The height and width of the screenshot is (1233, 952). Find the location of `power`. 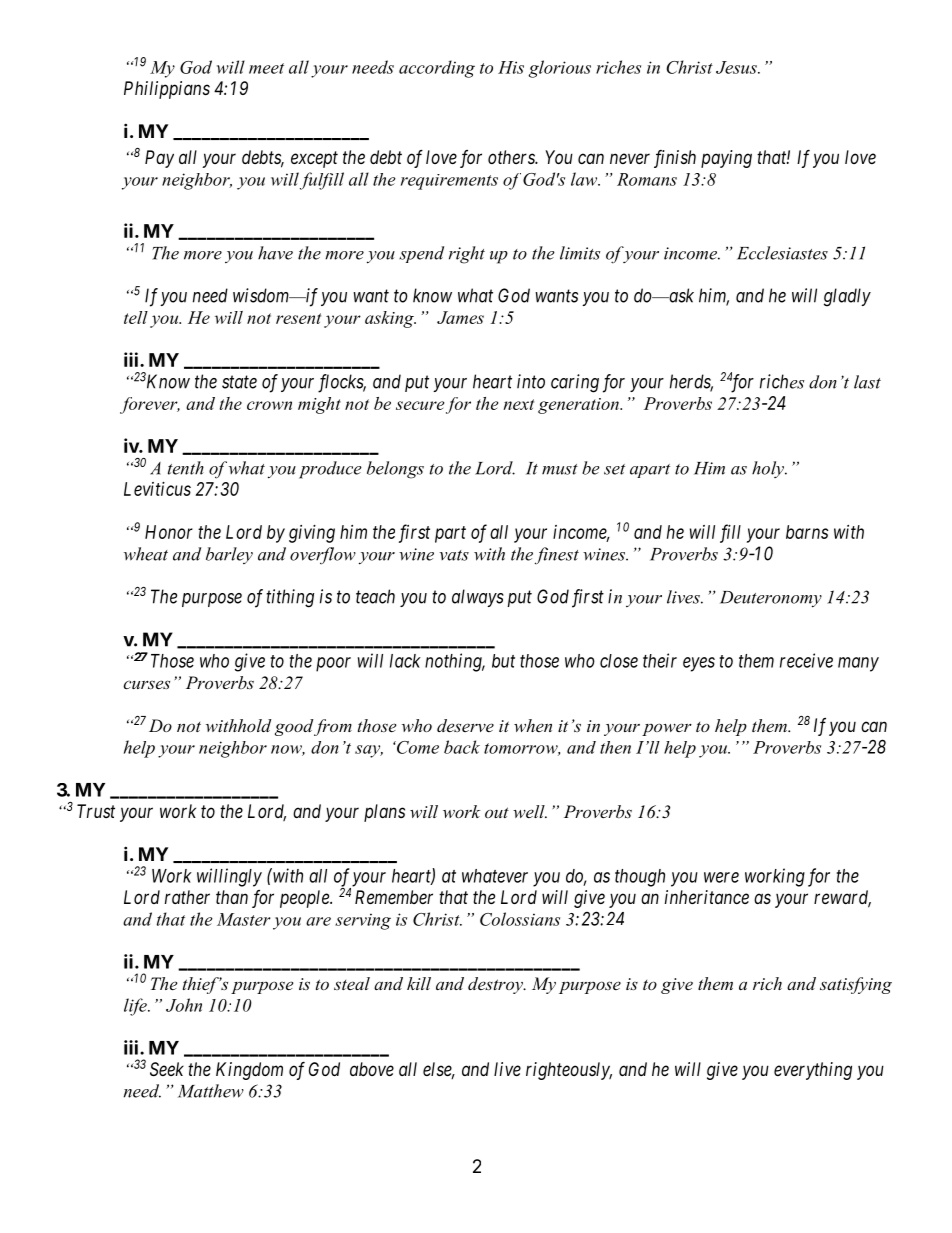

power is located at coordinates (667, 729).
